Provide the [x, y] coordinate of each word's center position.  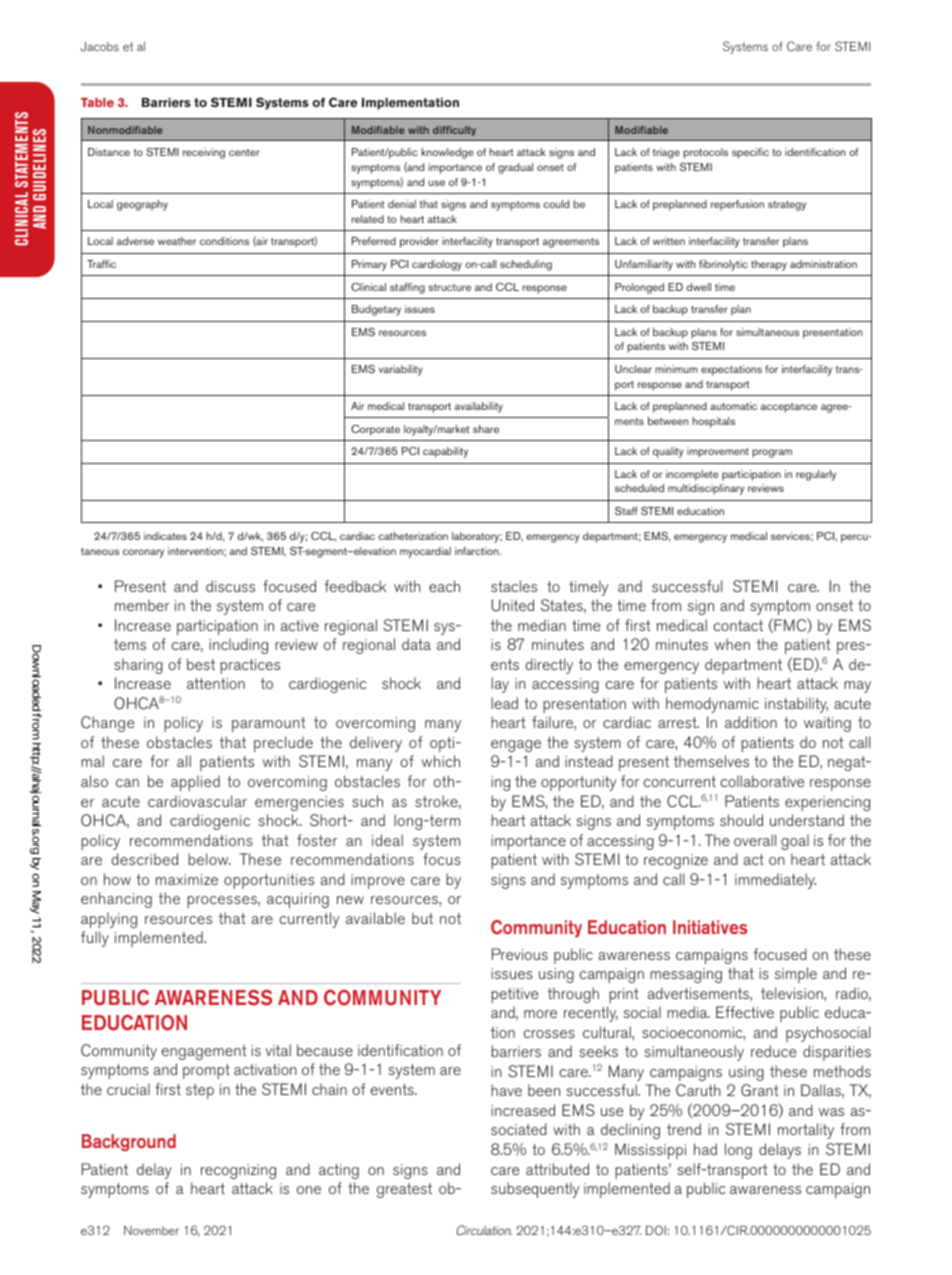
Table [97, 102]
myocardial [425, 552]
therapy [769, 265]
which [441, 761]
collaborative [762, 781]
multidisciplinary [706, 489]
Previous [520, 954]
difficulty [454, 131]
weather [177, 241]
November [151, 1230]
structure [450, 287]
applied [195, 783]
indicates [165, 536]
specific [750, 153]
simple [796, 975]
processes [223, 902]
